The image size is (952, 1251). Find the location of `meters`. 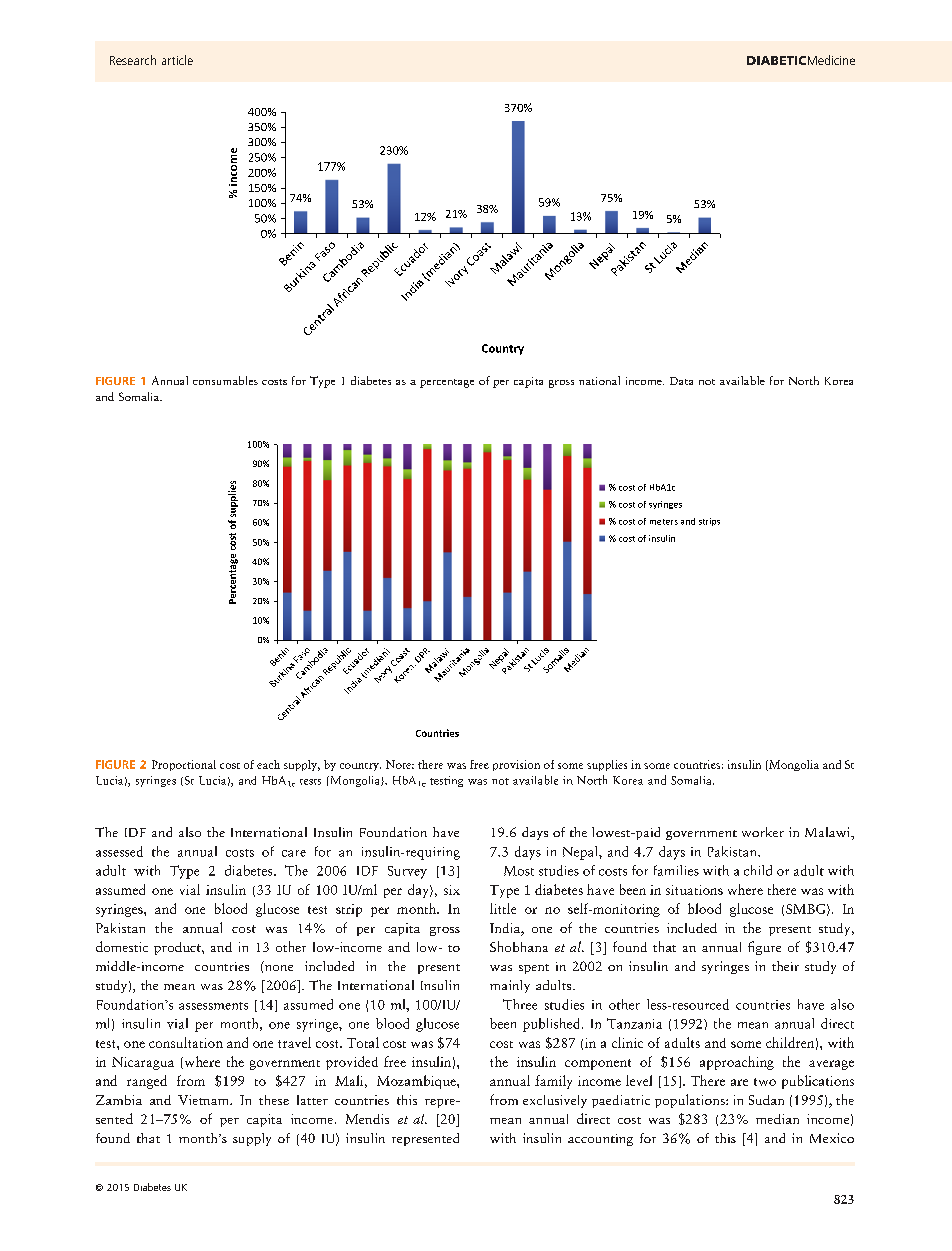

meters is located at coordinates (664, 522).
